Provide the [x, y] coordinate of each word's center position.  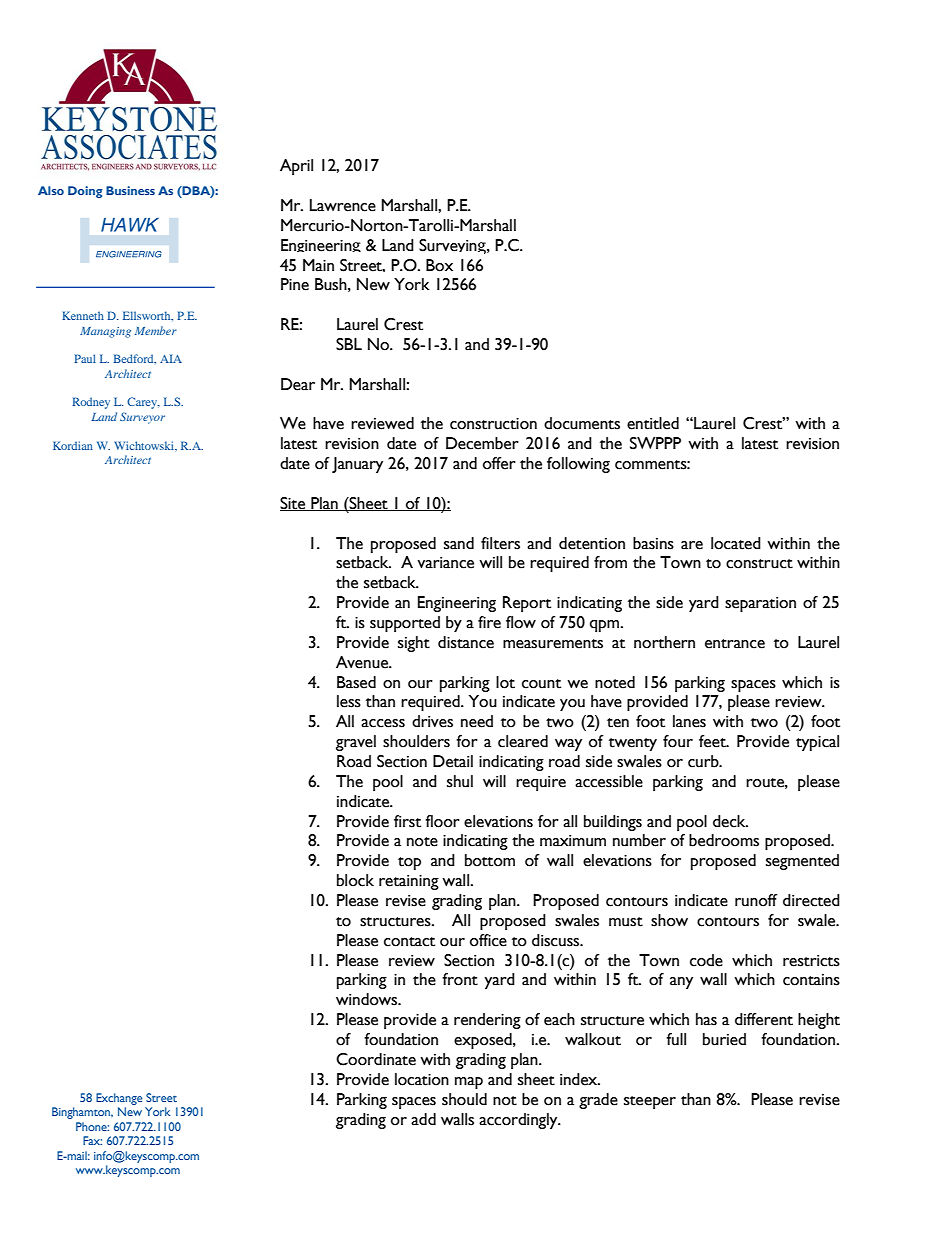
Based [356, 682]
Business [130, 190]
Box [439, 265]
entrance [735, 644]
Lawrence [343, 205]
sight [414, 644]
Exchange [119, 1099]
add [423, 1119]
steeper [650, 1102]
